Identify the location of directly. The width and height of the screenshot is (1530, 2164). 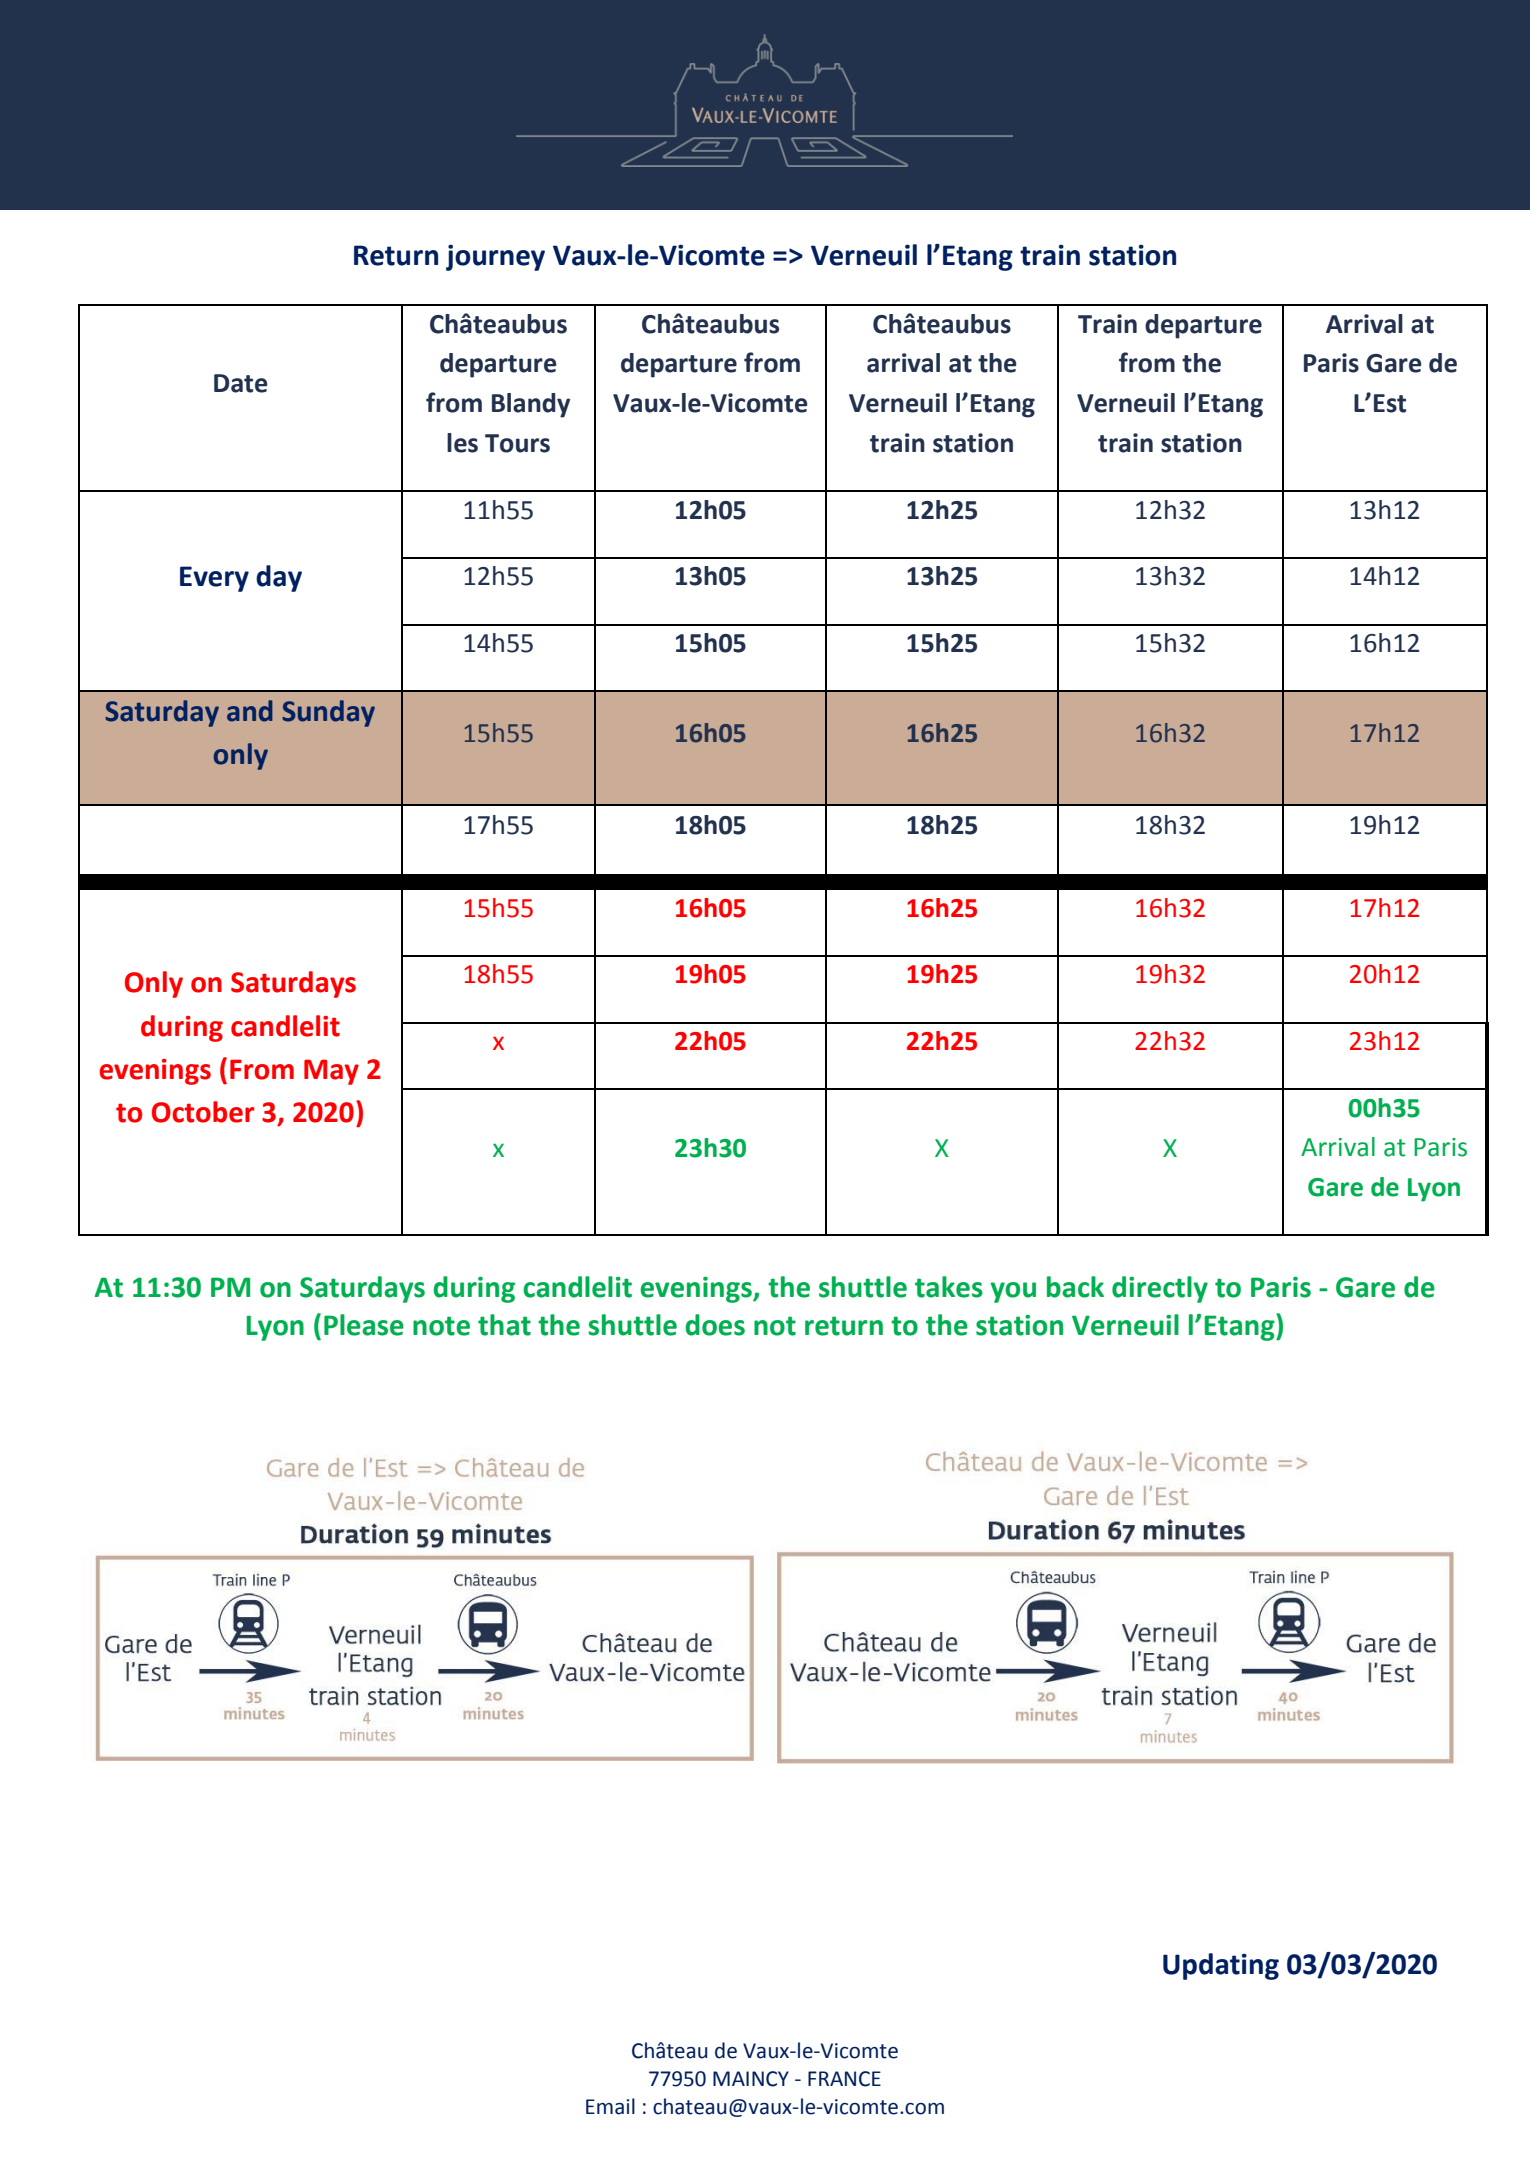
(1160, 1289).
